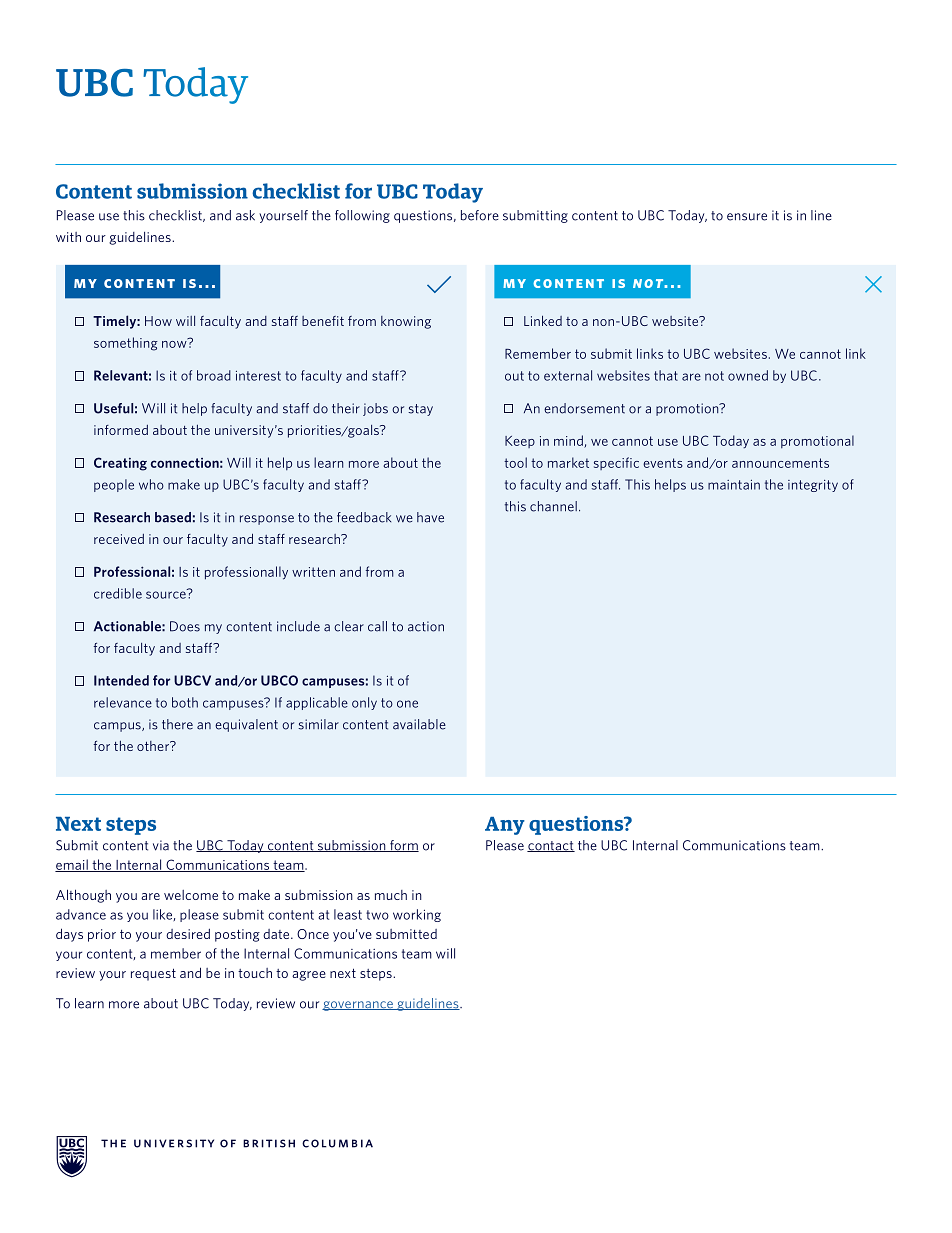 The height and width of the document is (1233, 952). What do you see at coordinates (161, 845) in the document?
I see `via` at bounding box center [161, 845].
